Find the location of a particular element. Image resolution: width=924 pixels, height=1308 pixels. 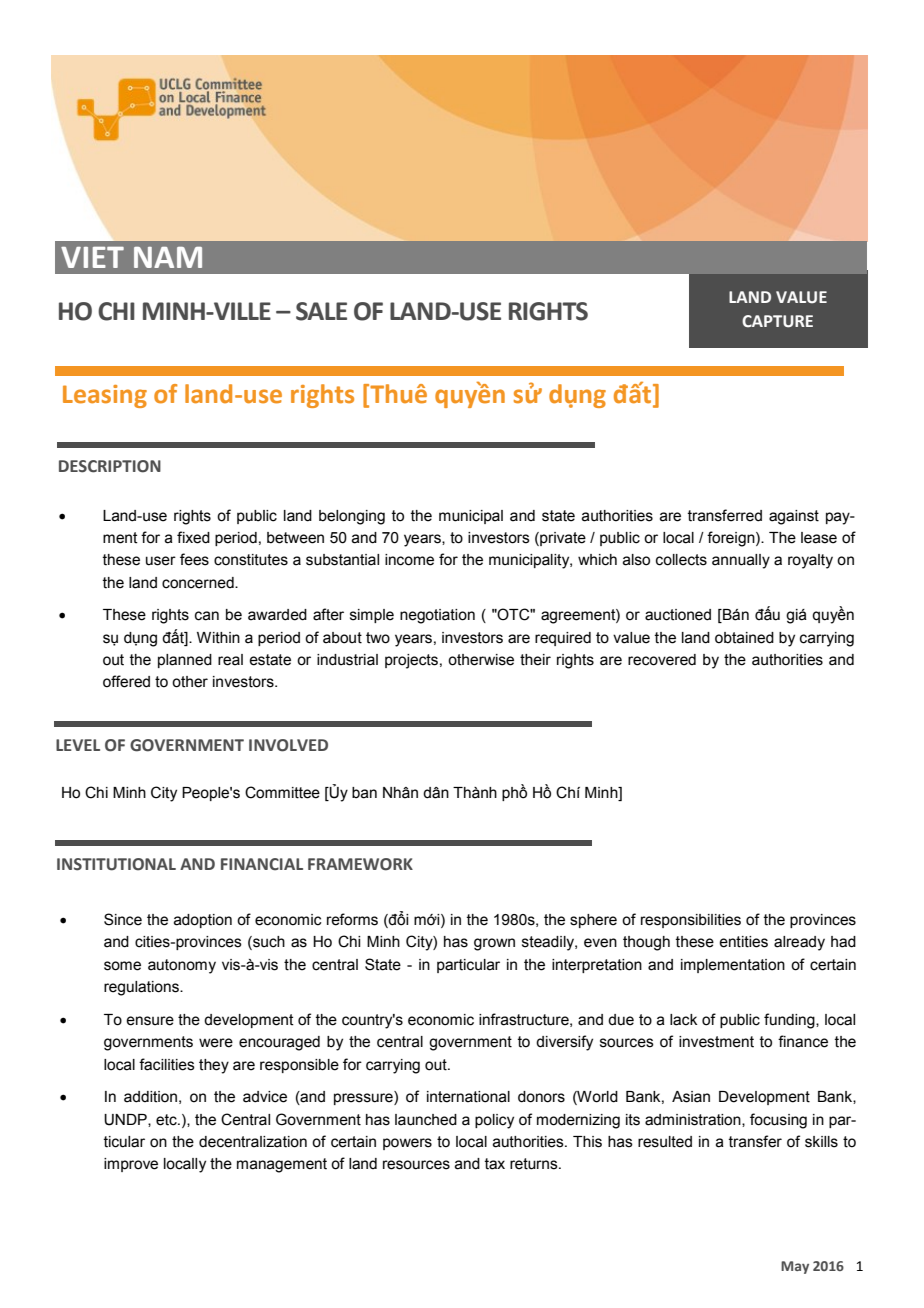

LEVEL is located at coordinates (78, 745).
